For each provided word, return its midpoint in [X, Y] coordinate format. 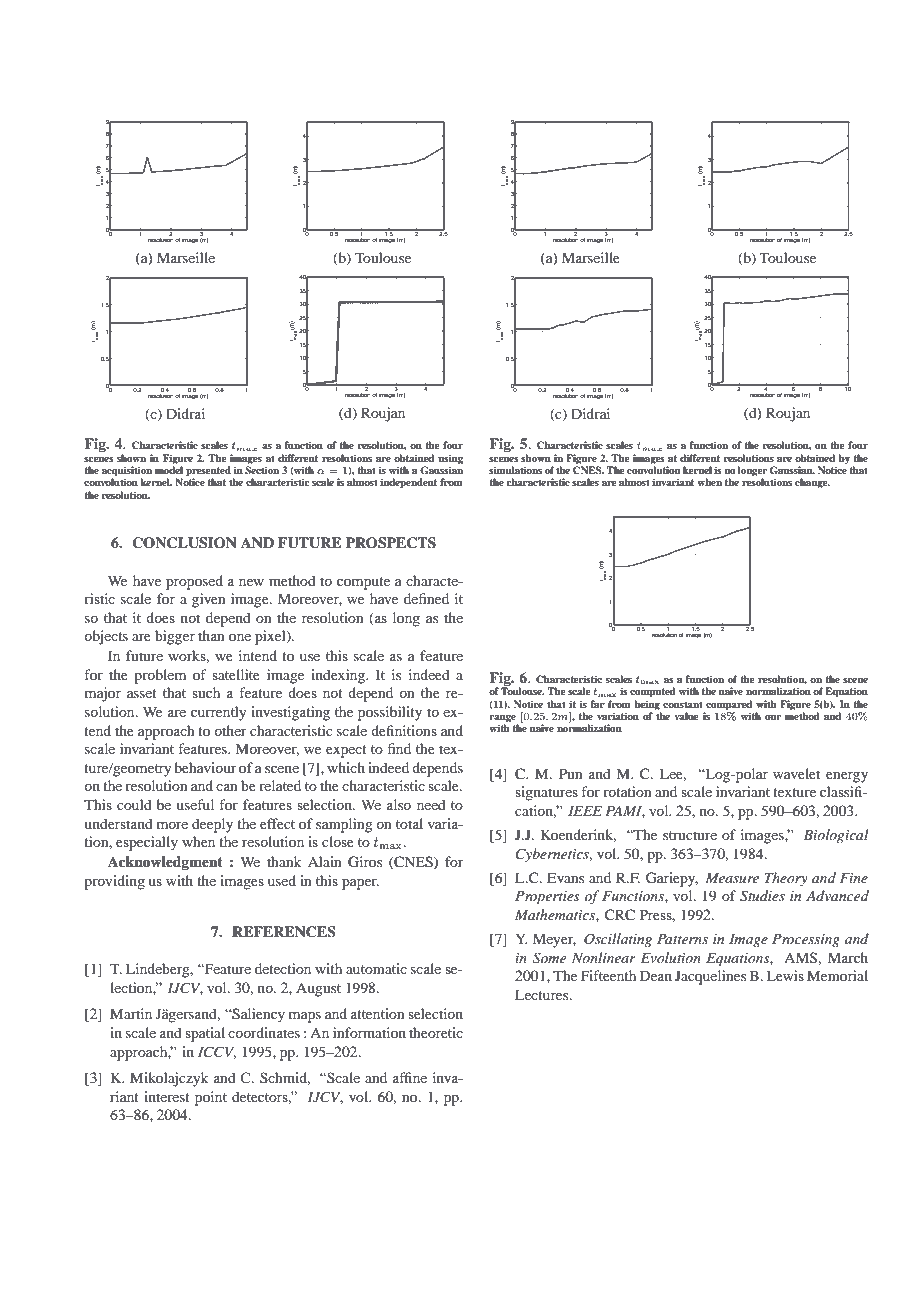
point [211, 1098]
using [450, 459]
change [812, 483]
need [431, 804]
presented [208, 472]
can [227, 787]
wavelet [796, 773]
